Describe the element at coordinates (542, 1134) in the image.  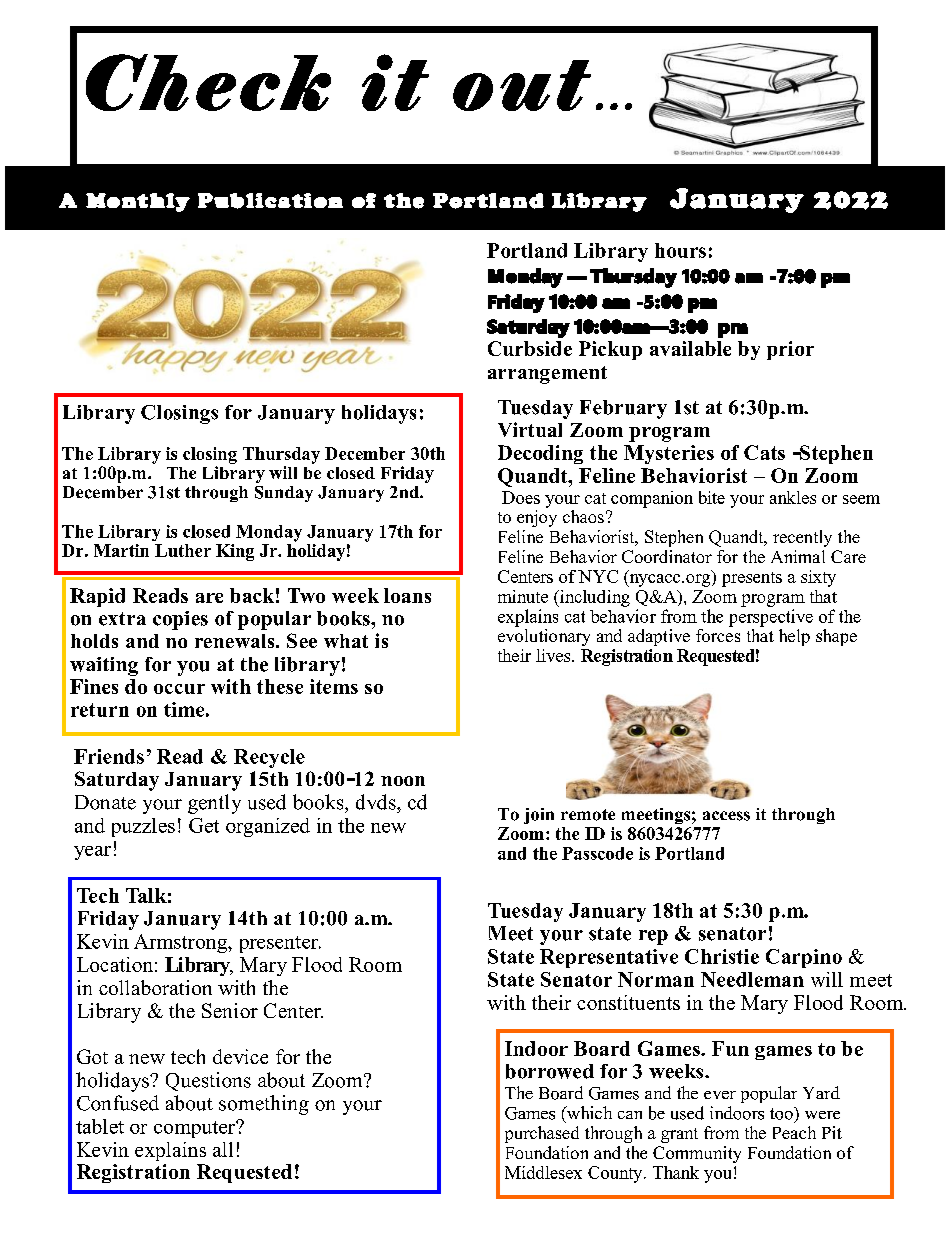
I see `purchased` at that location.
